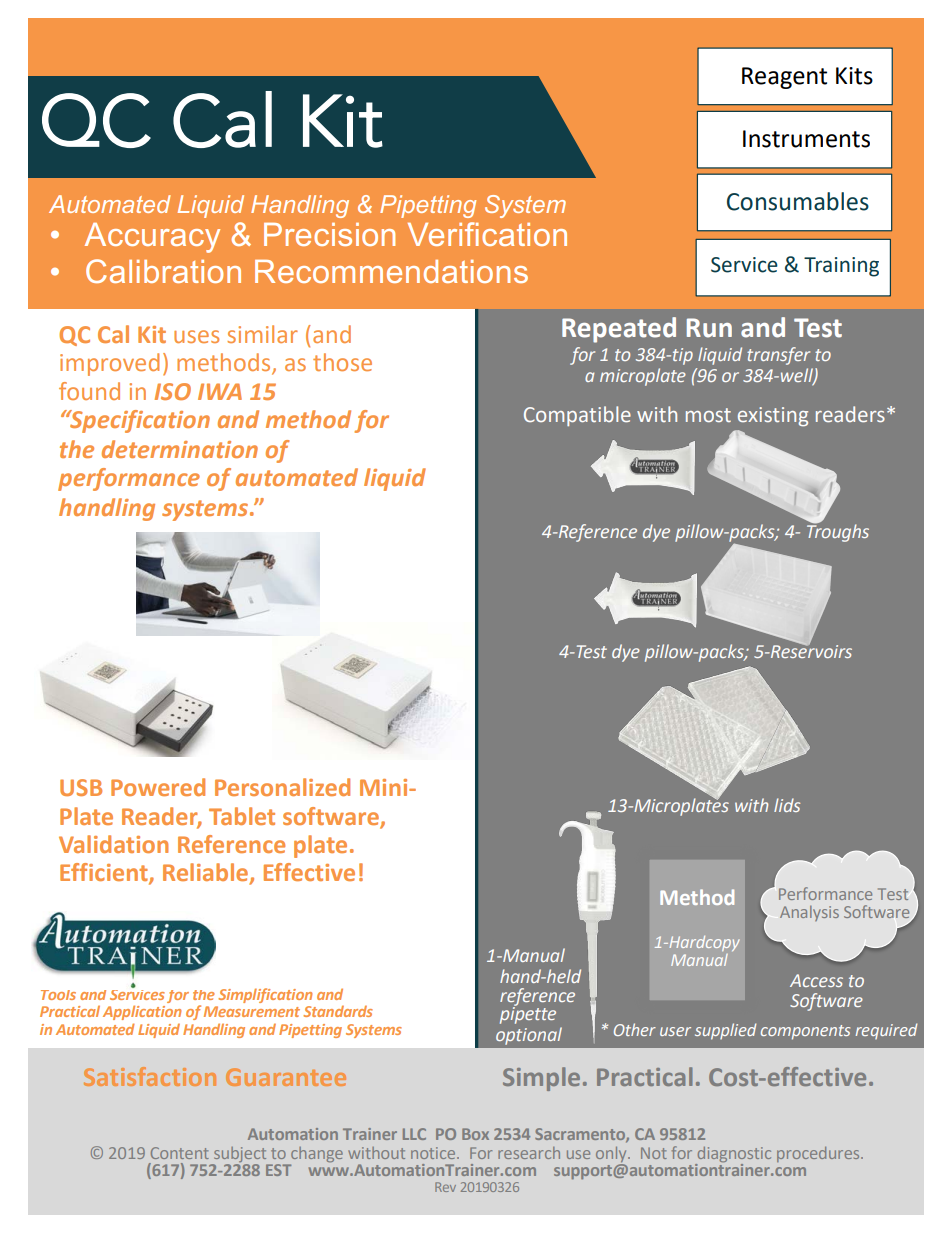  I want to click on Verification, so click(487, 234).
